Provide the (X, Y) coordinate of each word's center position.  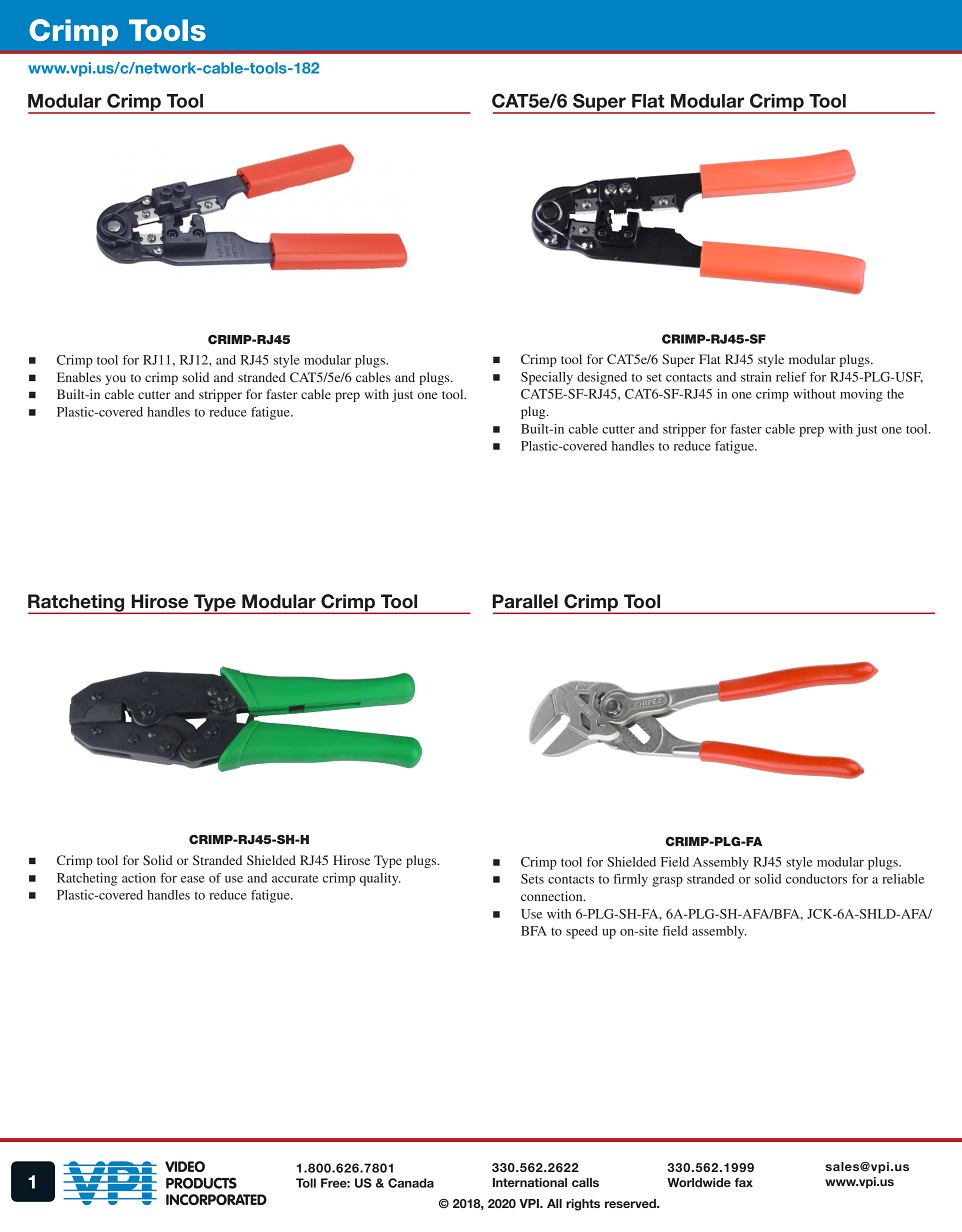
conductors (816, 879)
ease (193, 879)
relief (791, 377)
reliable (903, 879)
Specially (547, 378)
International (530, 1182)
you (115, 380)
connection (553, 896)
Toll (306, 1183)
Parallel (525, 601)
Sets (532, 879)
